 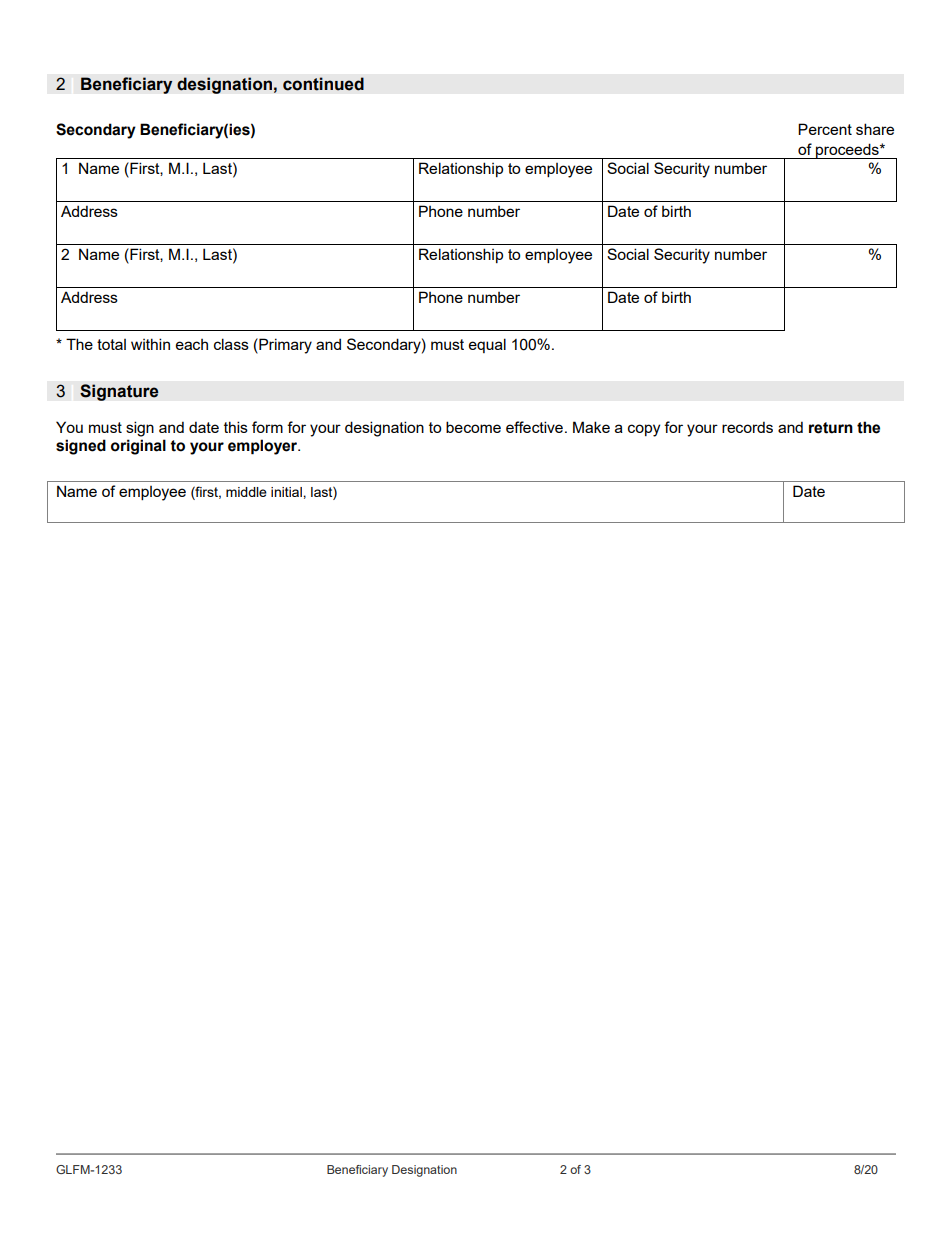 What do you see at coordinates (487, 345) in the screenshot?
I see `equal` at bounding box center [487, 345].
